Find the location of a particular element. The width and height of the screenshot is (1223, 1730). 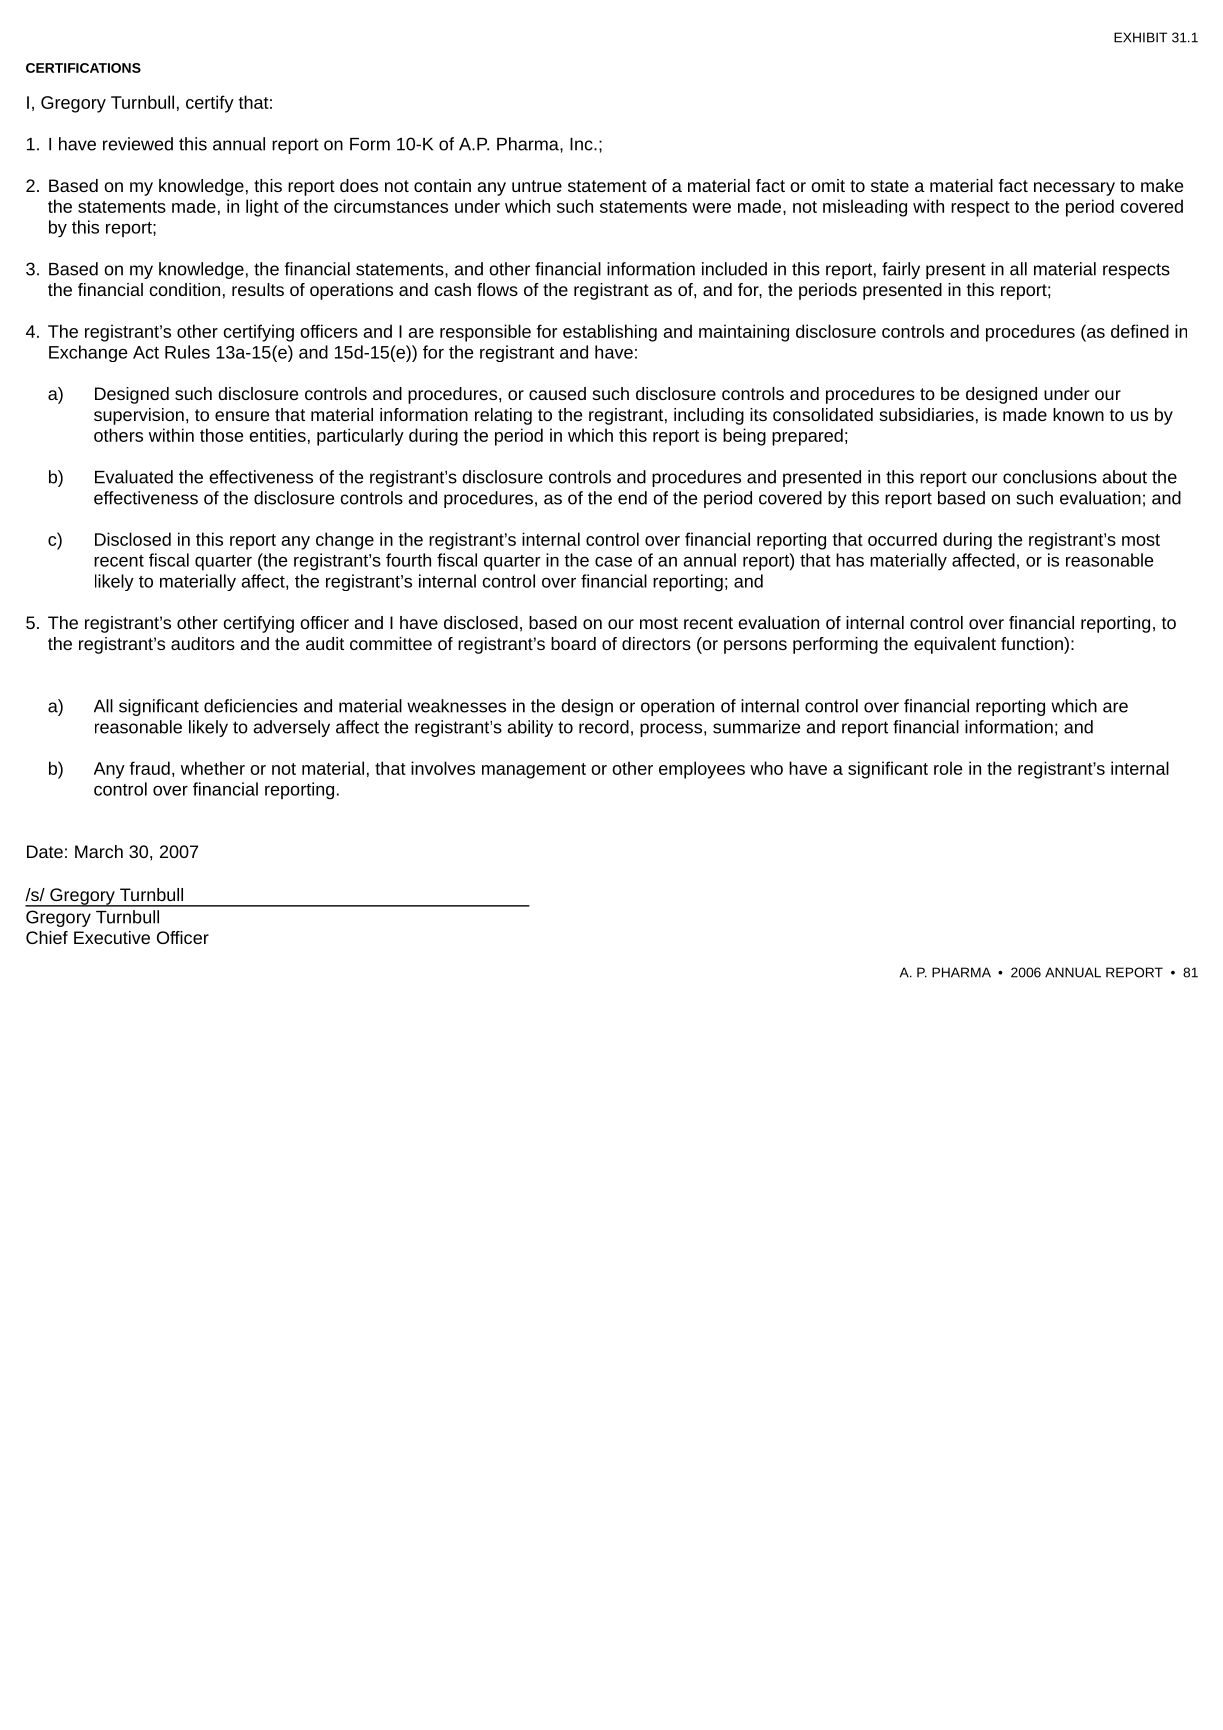

Executive is located at coordinates (112, 937).
